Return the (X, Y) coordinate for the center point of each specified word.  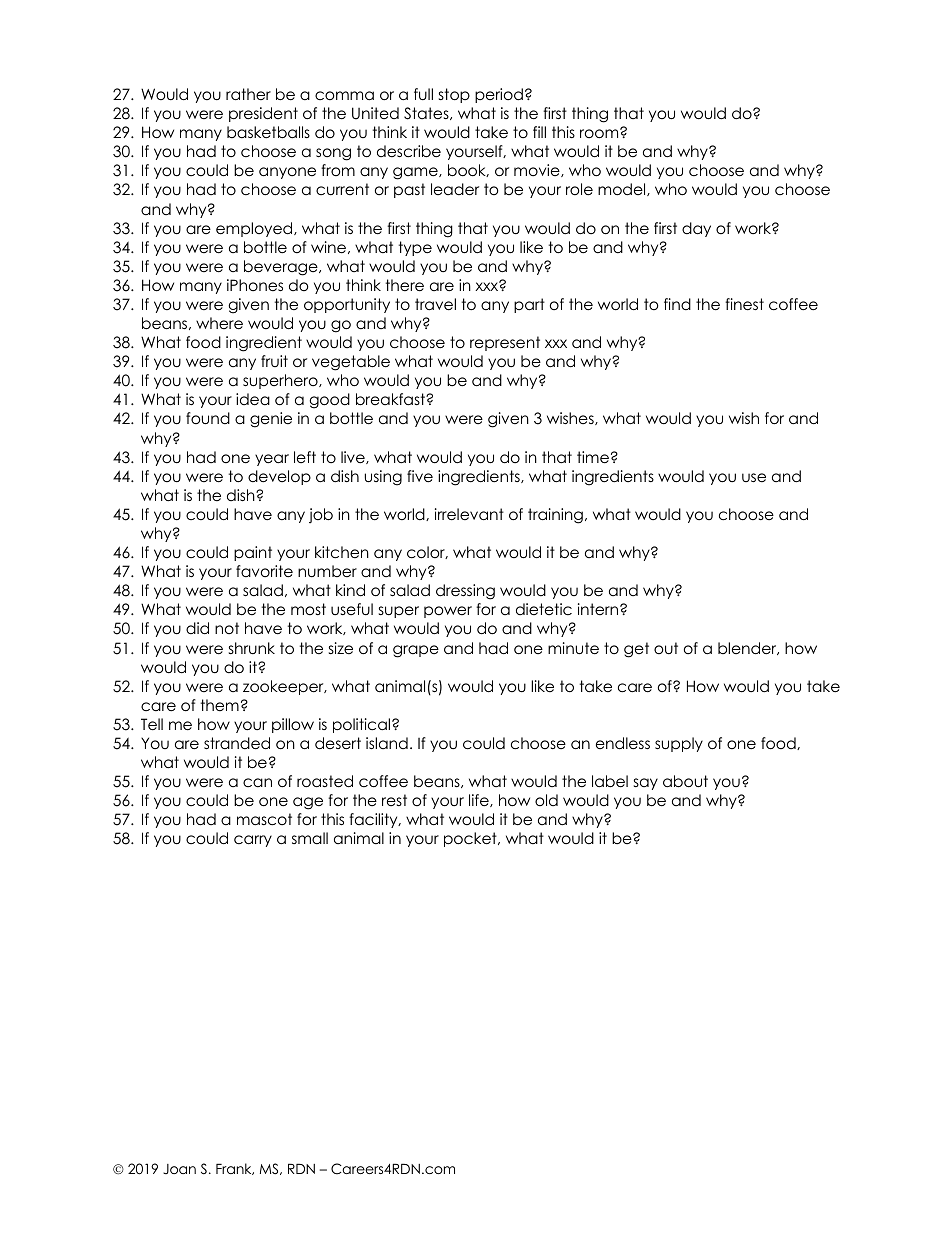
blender (748, 648)
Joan (179, 1169)
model (623, 189)
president (263, 114)
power (448, 612)
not (227, 628)
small (310, 838)
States (427, 113)
